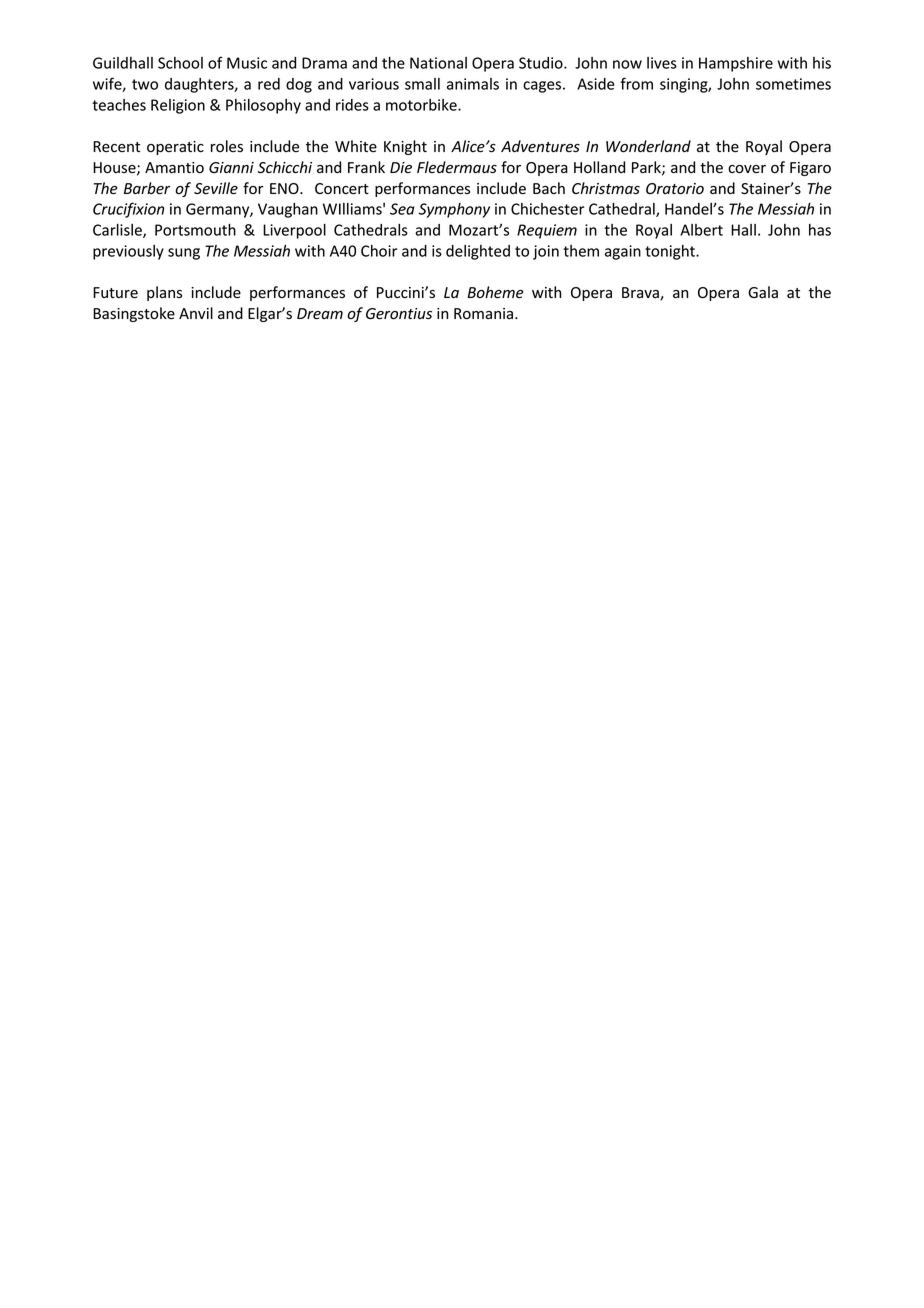 The image size is (924, 1308). I want to click on Requiem, so click(547, 231).
